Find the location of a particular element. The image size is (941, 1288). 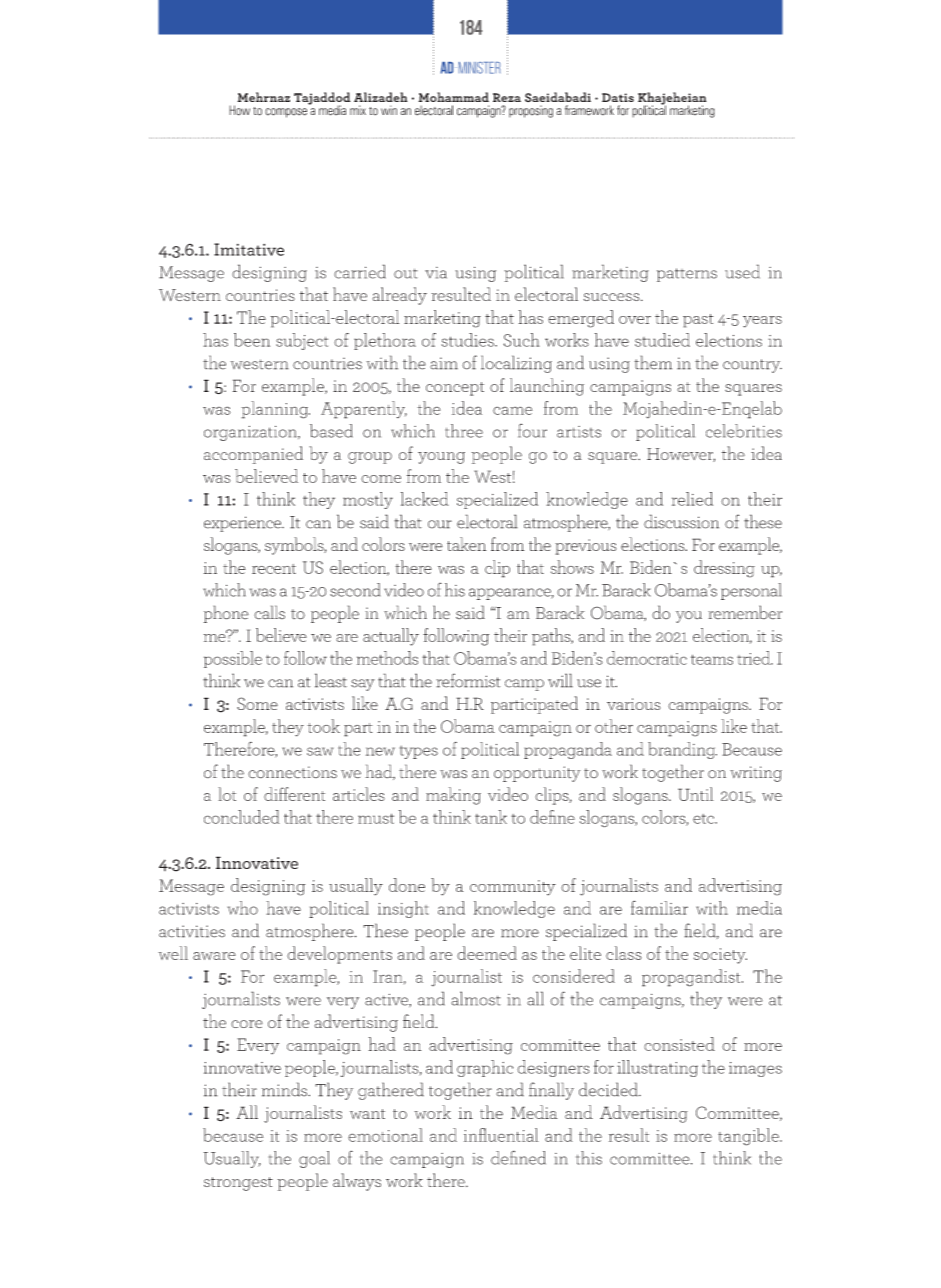

strongest is located at coordinates (238, 1184).
